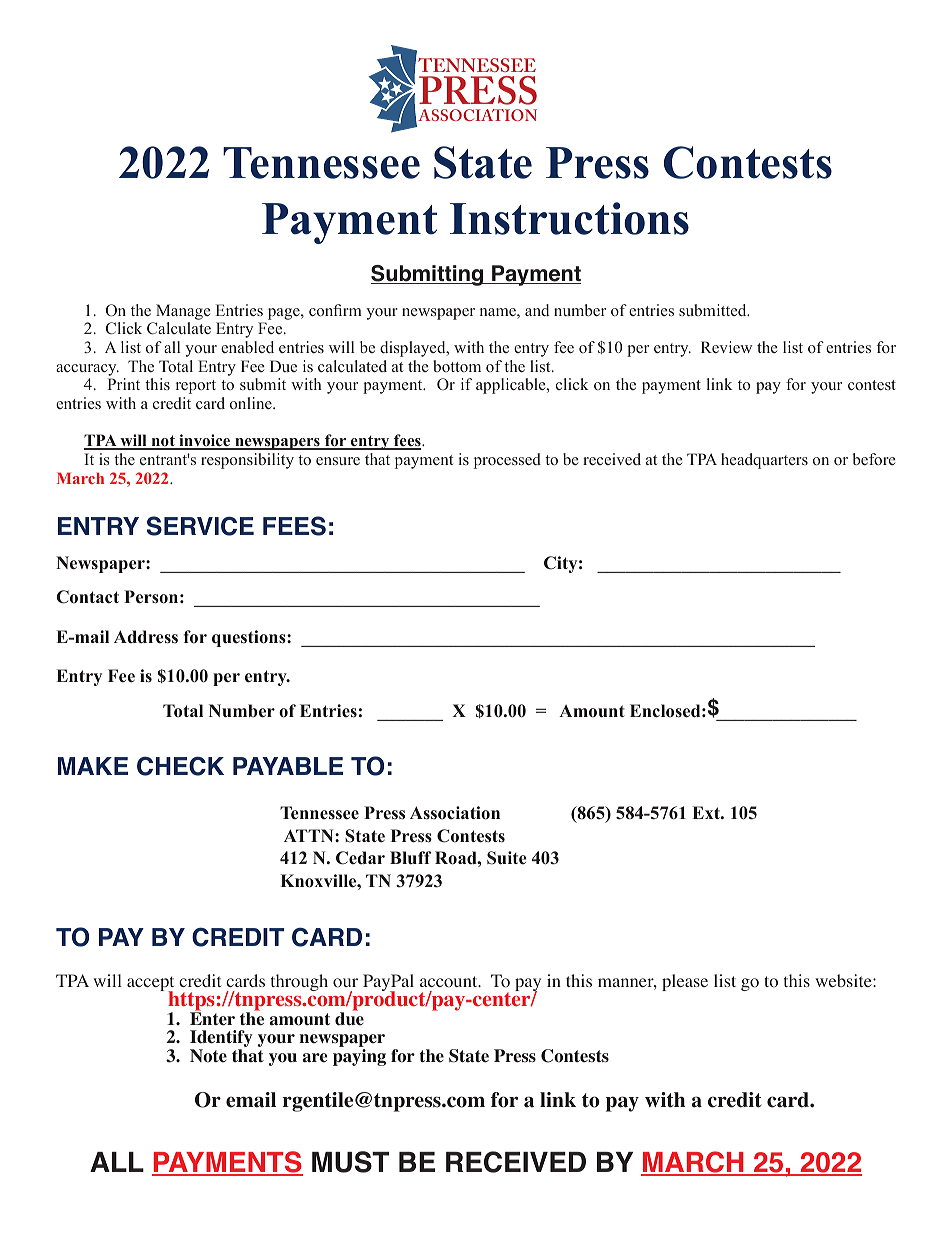 This page has height=1233, width=952. Describe the element at coordinates (288, 766) in the page. I see `PAYABLE` at that location.
